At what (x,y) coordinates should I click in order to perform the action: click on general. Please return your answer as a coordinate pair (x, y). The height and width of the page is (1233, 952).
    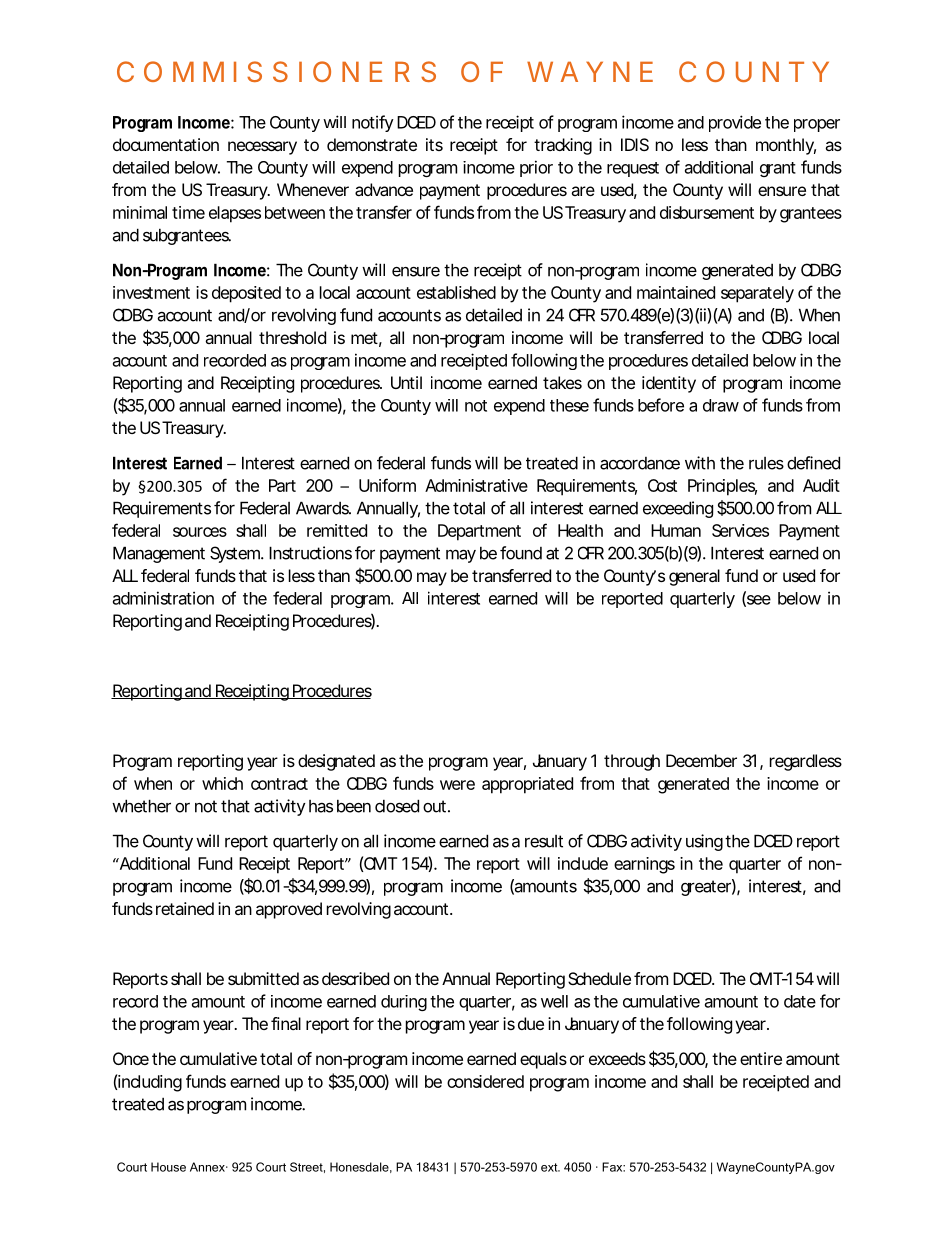
    Looking at the image, I should click on (694, 577).
